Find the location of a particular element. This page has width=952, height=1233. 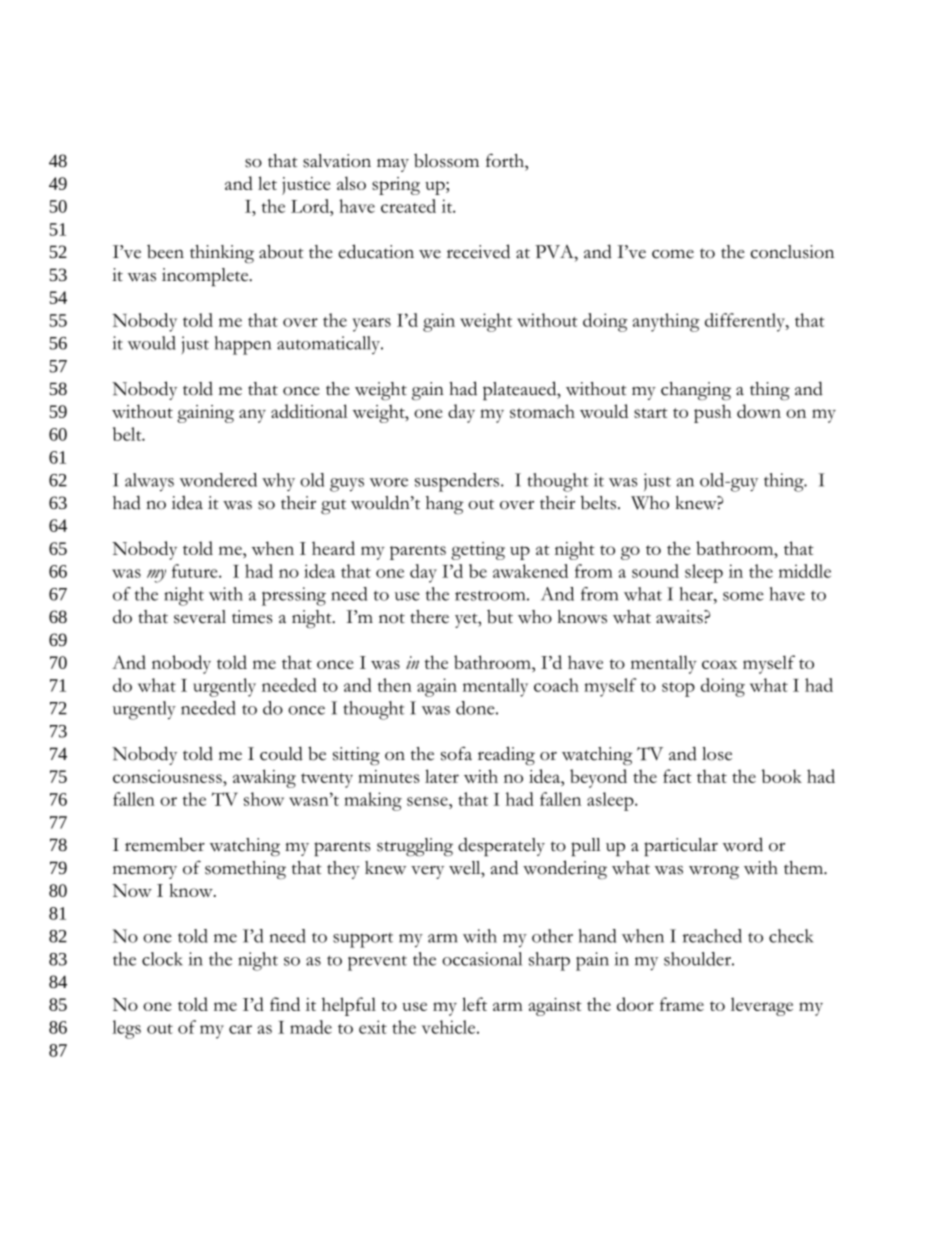

coax is located at coordinates (719, 664).
